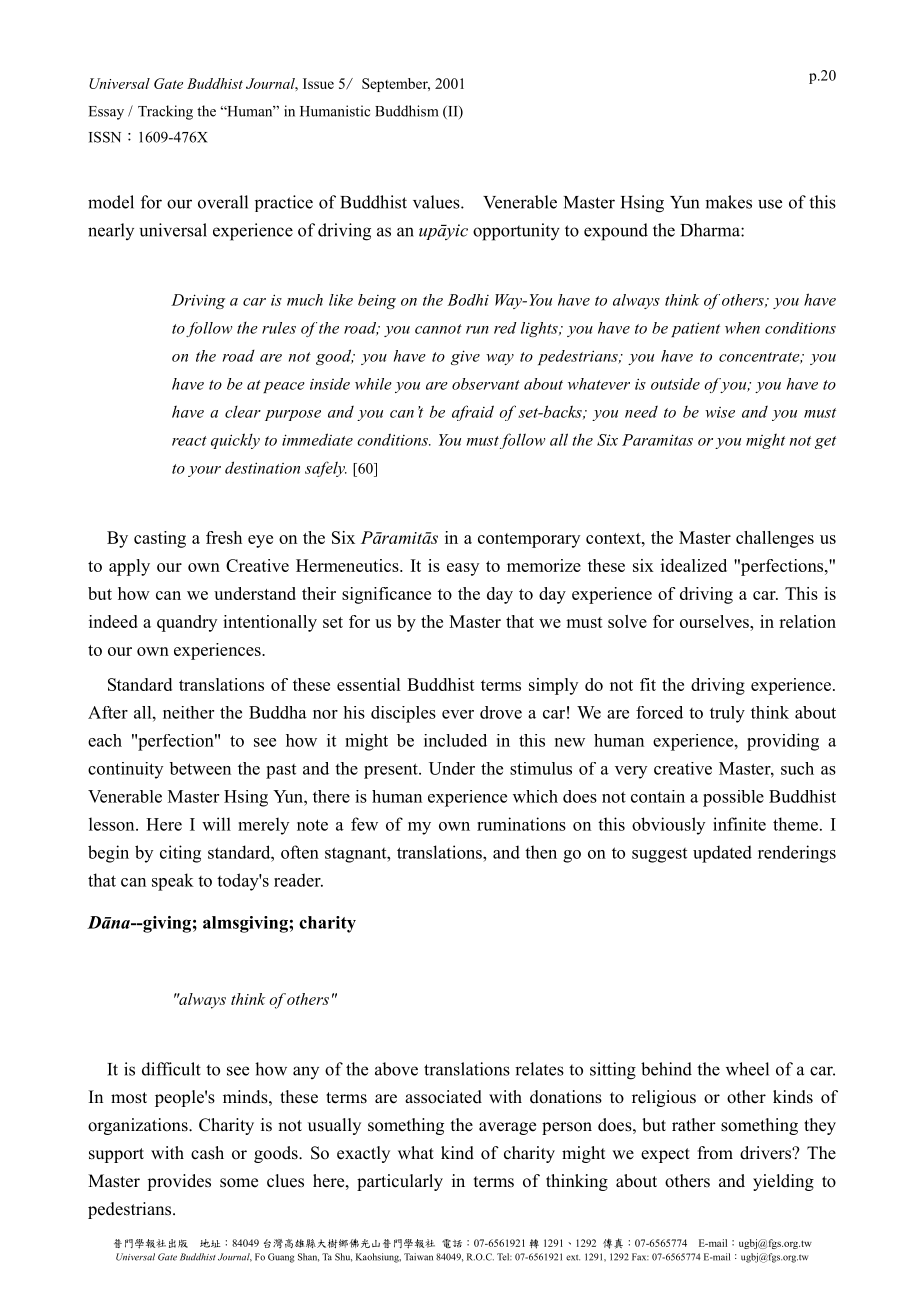  Describe the element at coordinates (727, 714) in the image. I see `truly` at that location.
